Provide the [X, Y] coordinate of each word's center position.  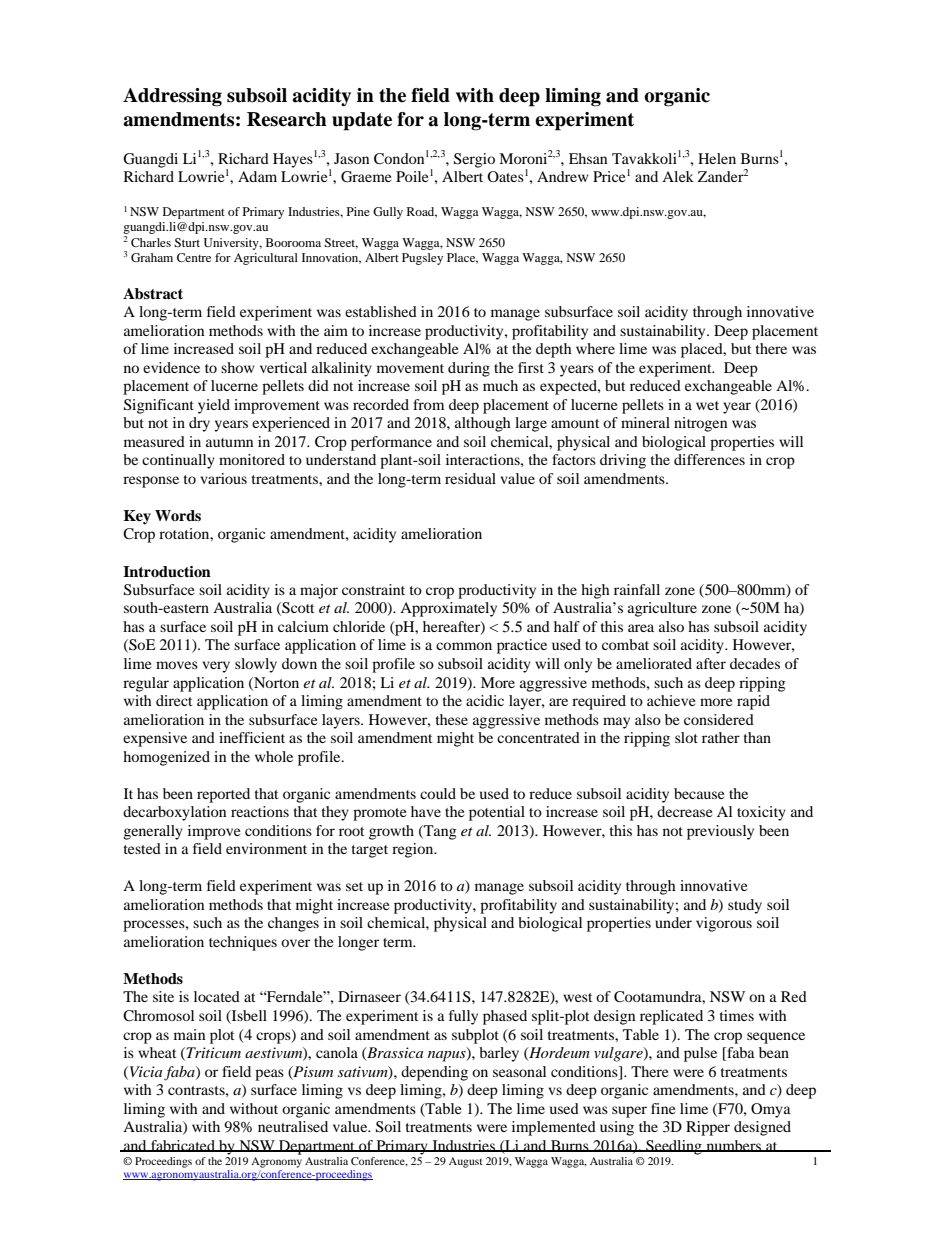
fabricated [183, 1146]
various [223, 478]
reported [223, 795]
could [438, 793]
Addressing [172, 97]
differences [709, 459]
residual [470, 478]
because [699, 793]
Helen [717, 158]
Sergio [474, 160]
